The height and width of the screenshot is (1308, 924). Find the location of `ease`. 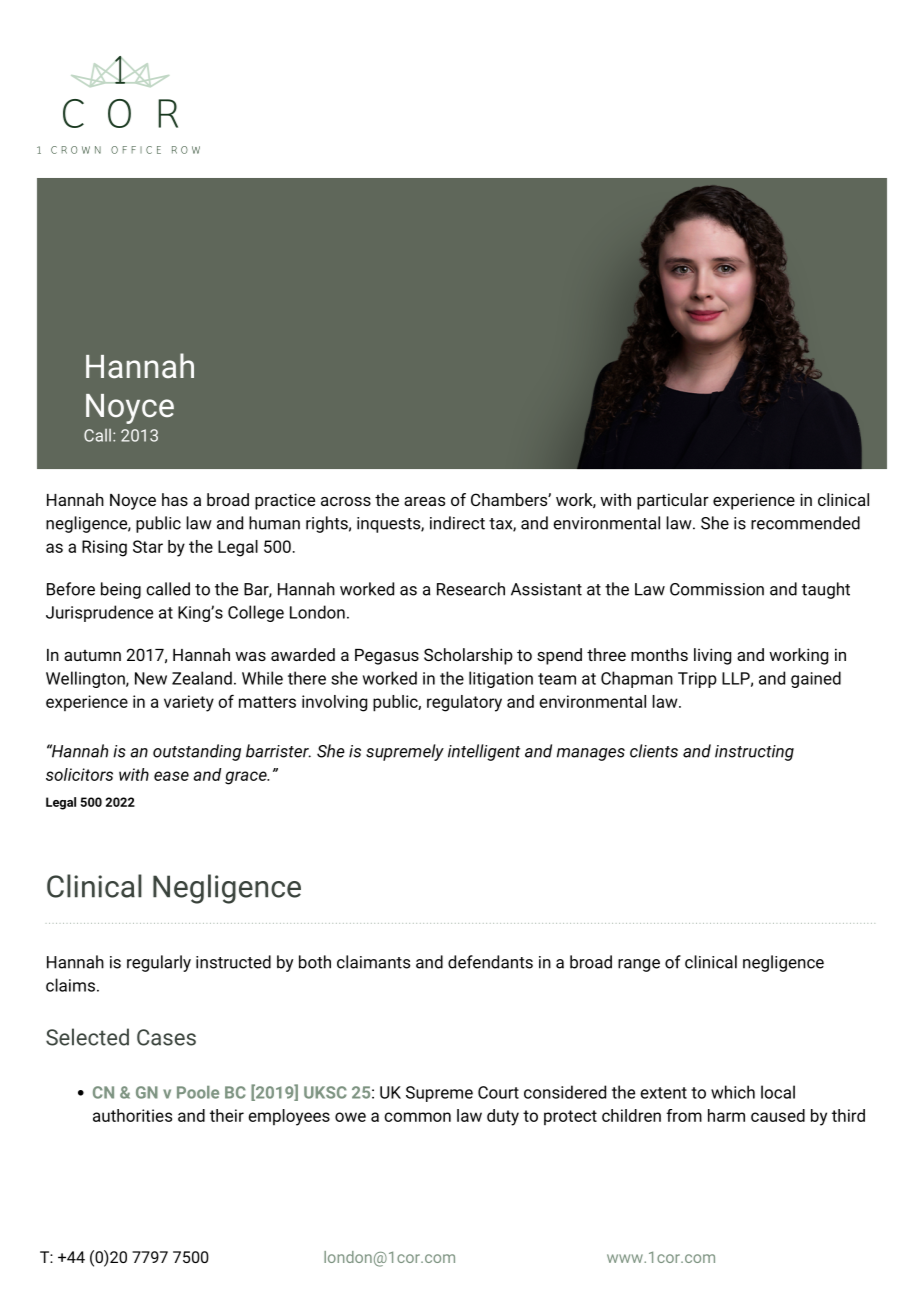

ease is located at coordinates (171, 776).
